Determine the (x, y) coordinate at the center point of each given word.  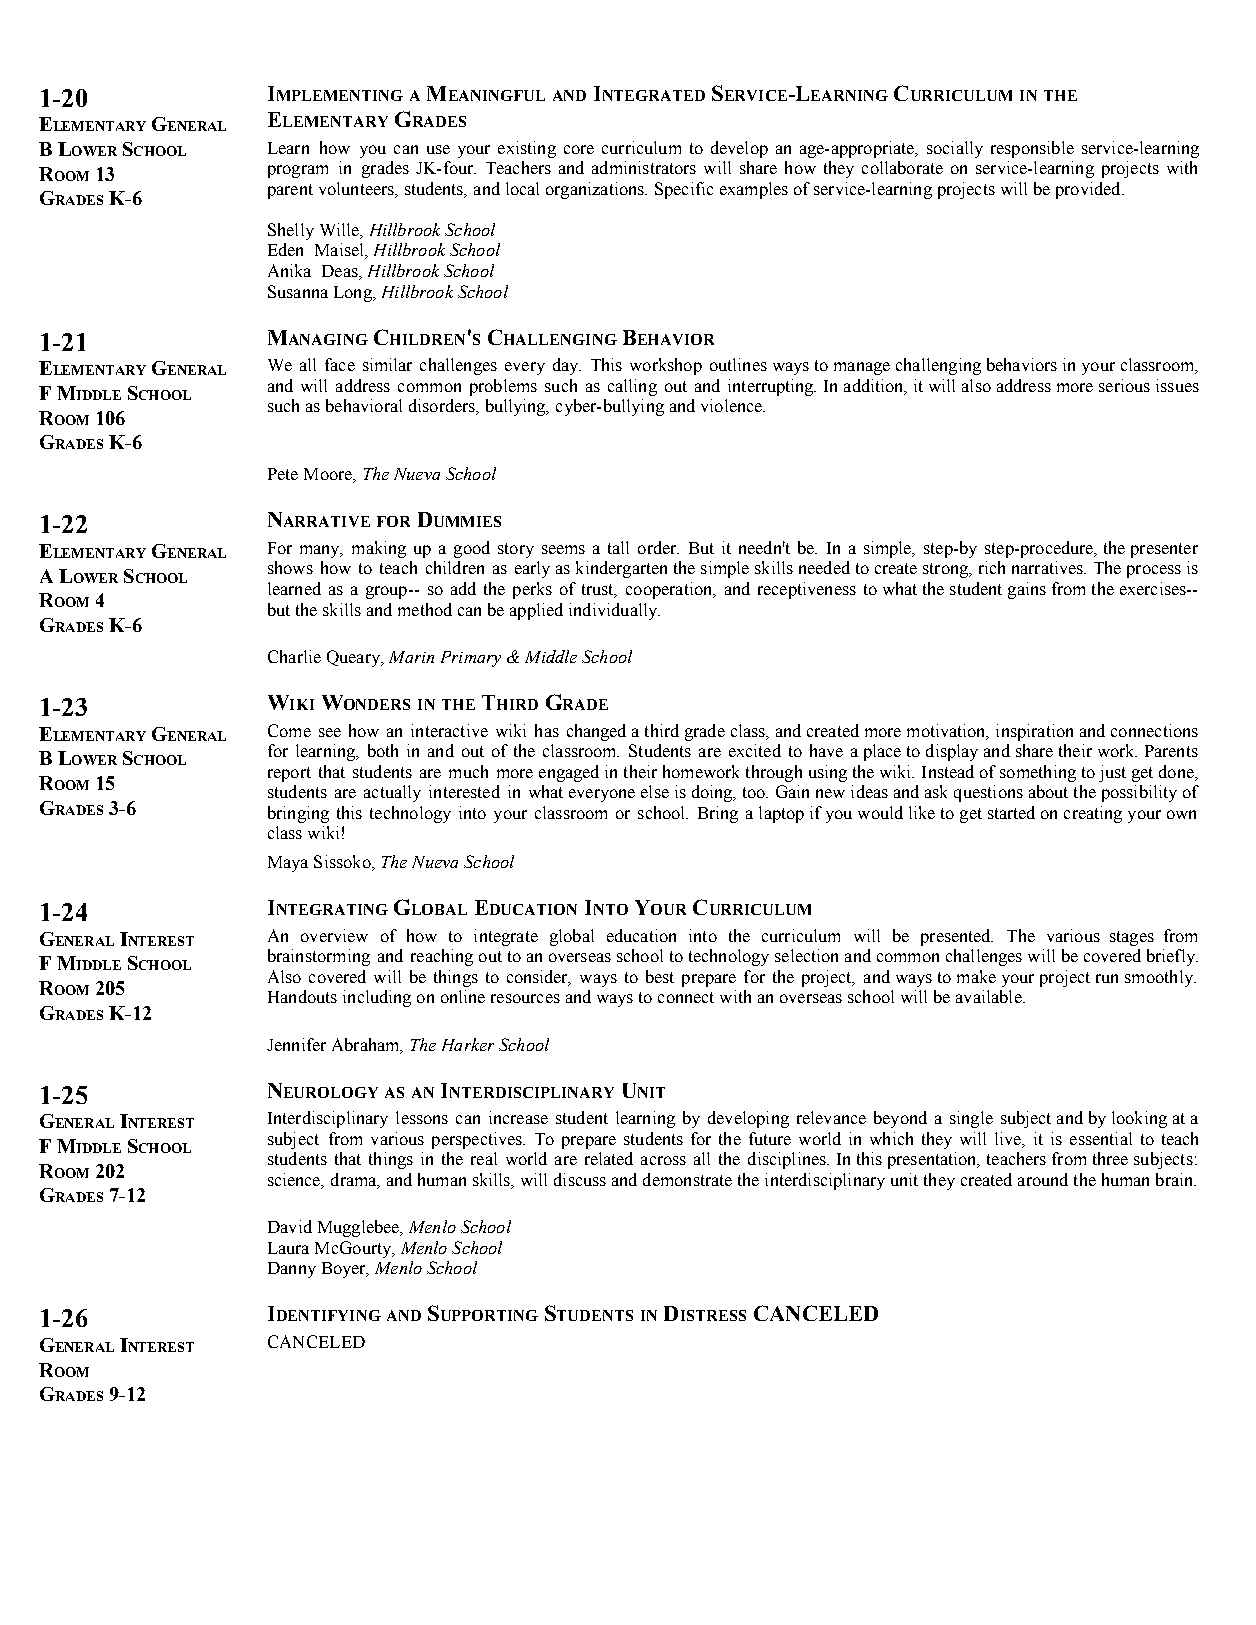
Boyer (345, 1270)
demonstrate (687, 1179)
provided (1089, 190)
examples (754, 190)
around (1043, 1179)
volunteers (357, 190)
